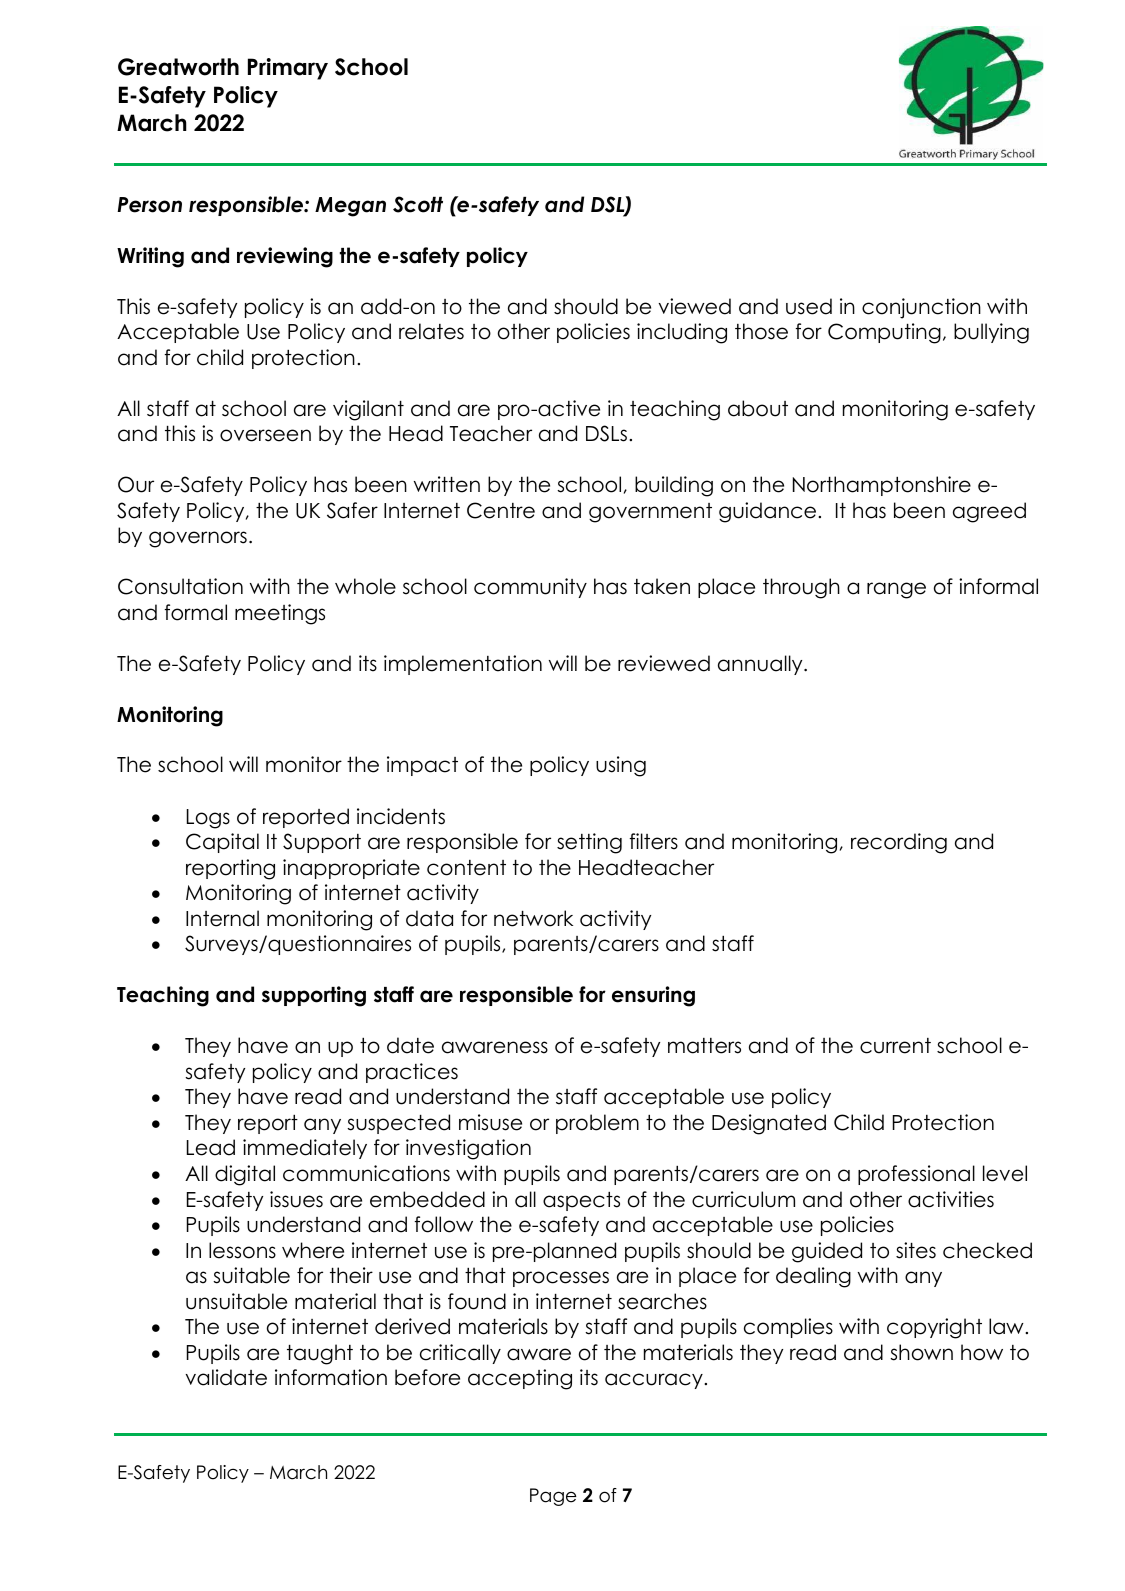 The image size is (1125, 1591). What do you see at coordinates (265, 435) in the page?
I see `overseen` at bounding box center [265, 435].
